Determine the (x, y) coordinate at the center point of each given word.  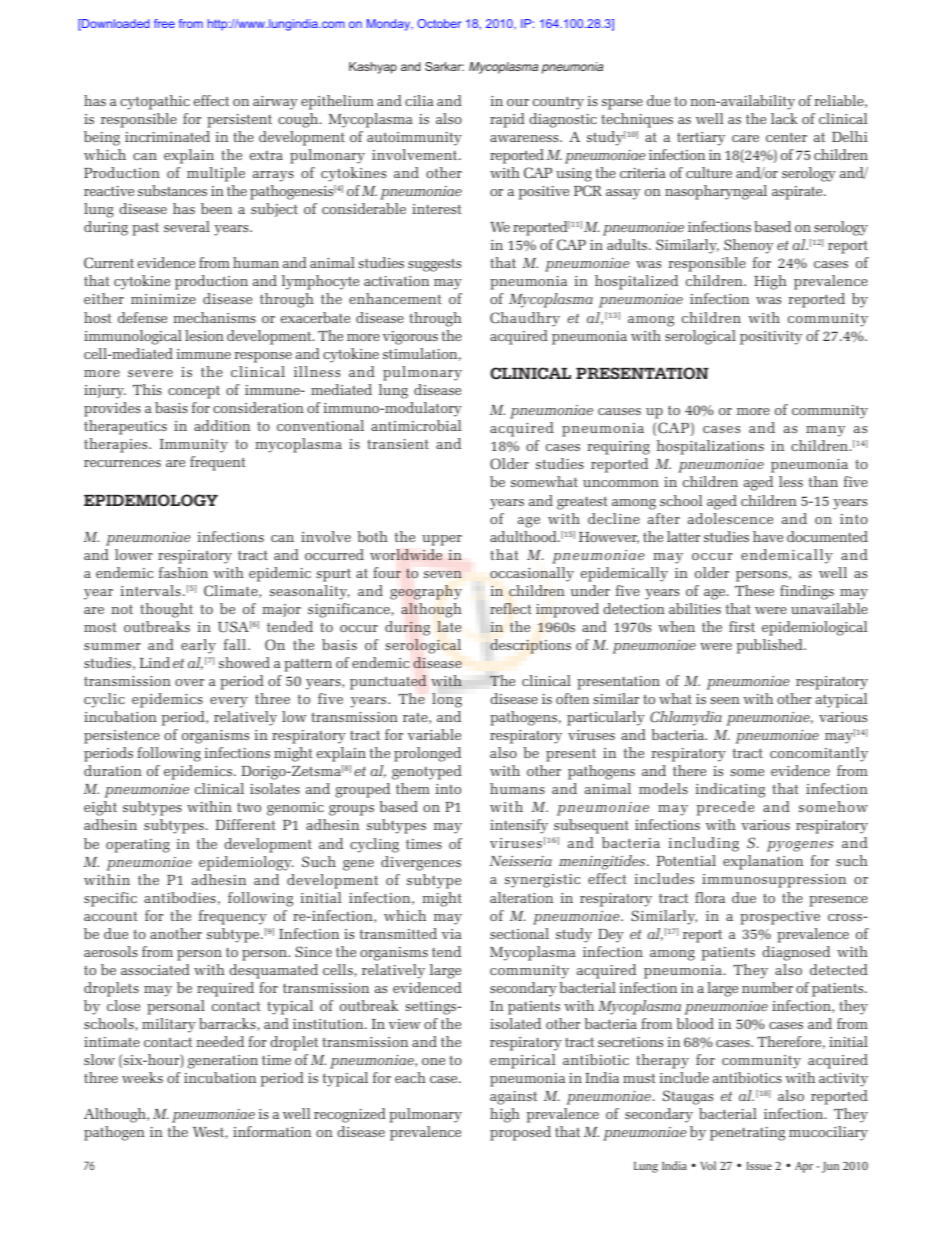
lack (784, 118)
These (754, 590)
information (272, 1131)
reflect (511, 608)
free (164, 23)
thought (166, 610)
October (439, 23)
